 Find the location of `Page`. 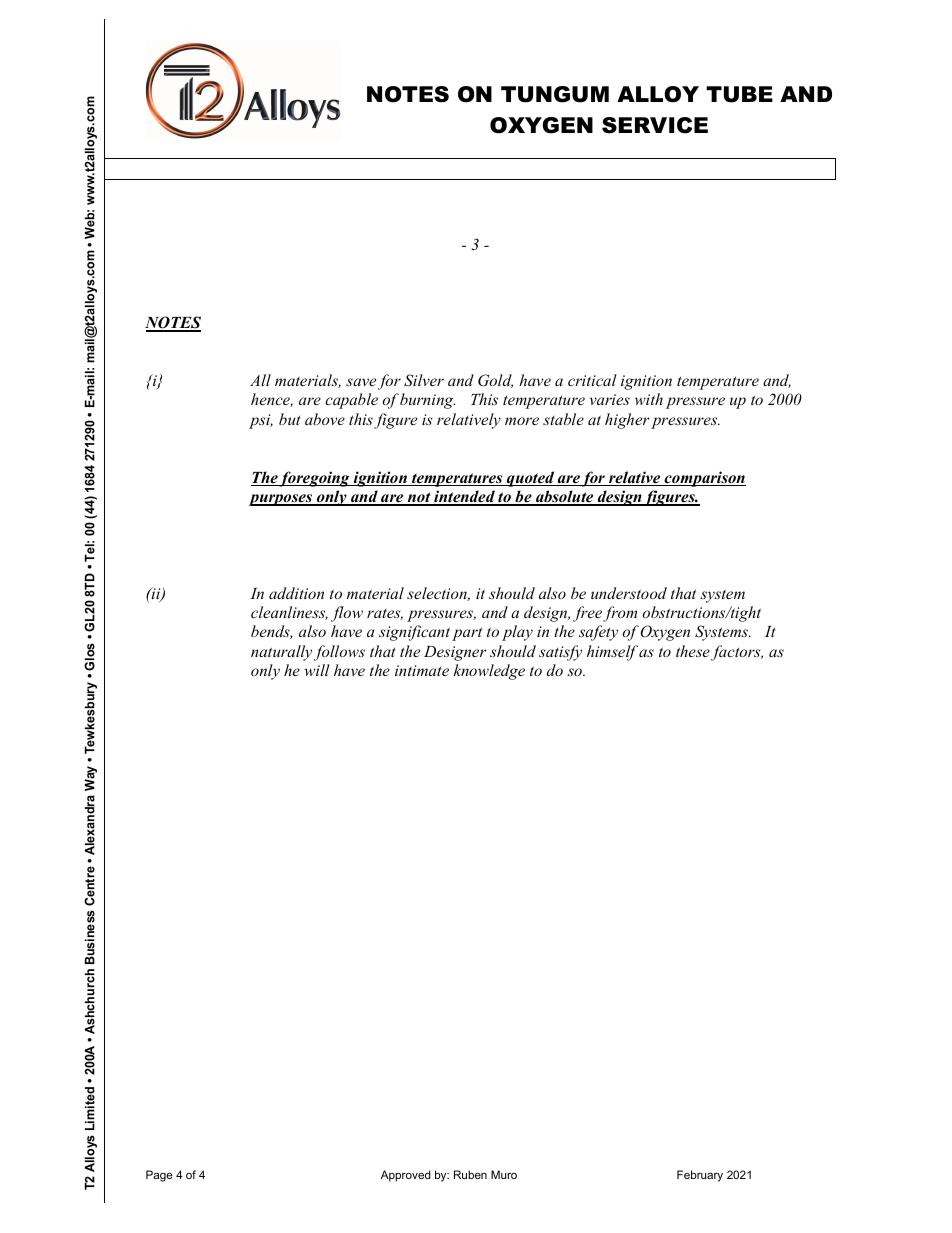

Page is located at coordinates (159, 1176).
